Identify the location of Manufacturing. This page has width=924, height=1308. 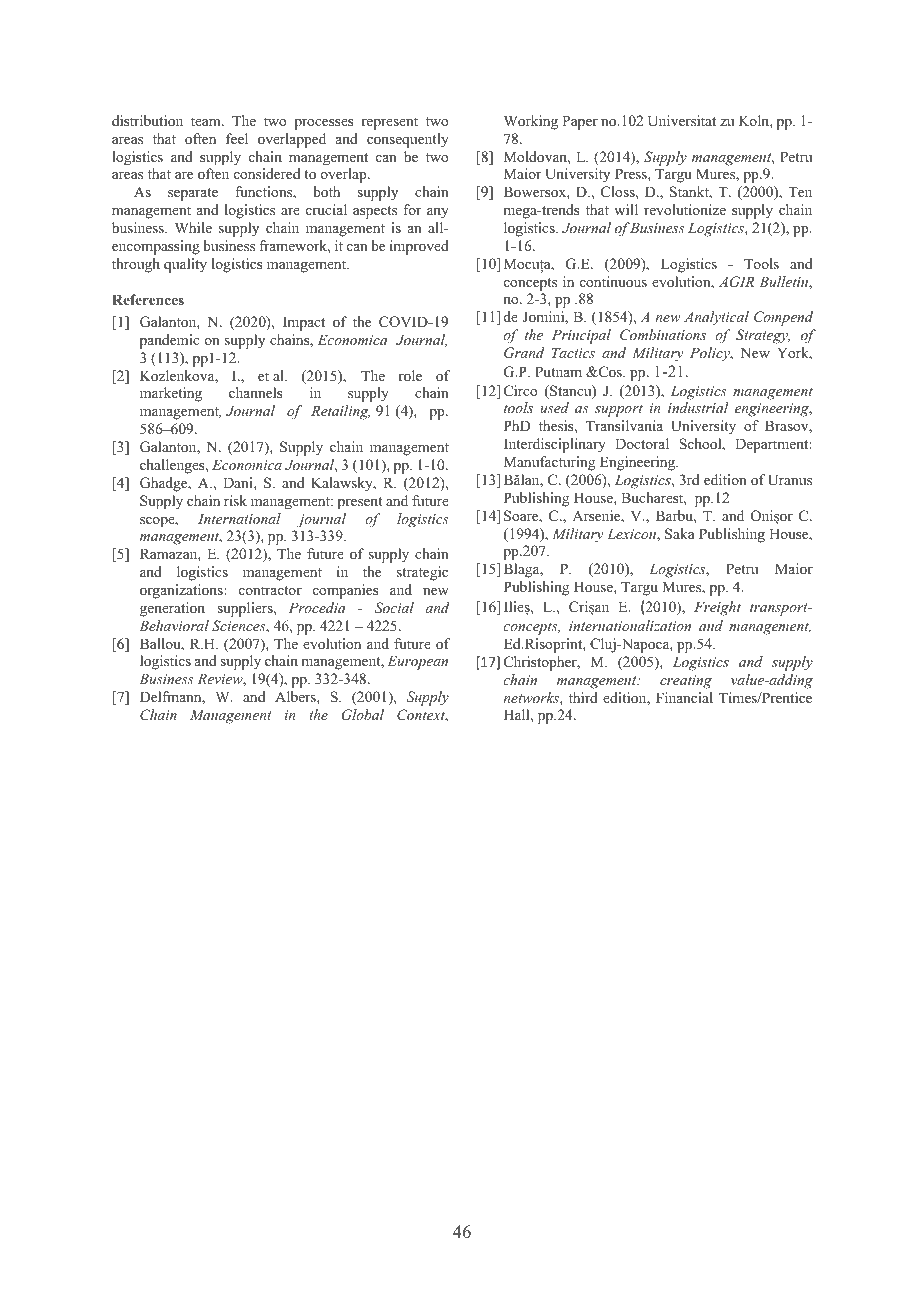
(549, 463).
